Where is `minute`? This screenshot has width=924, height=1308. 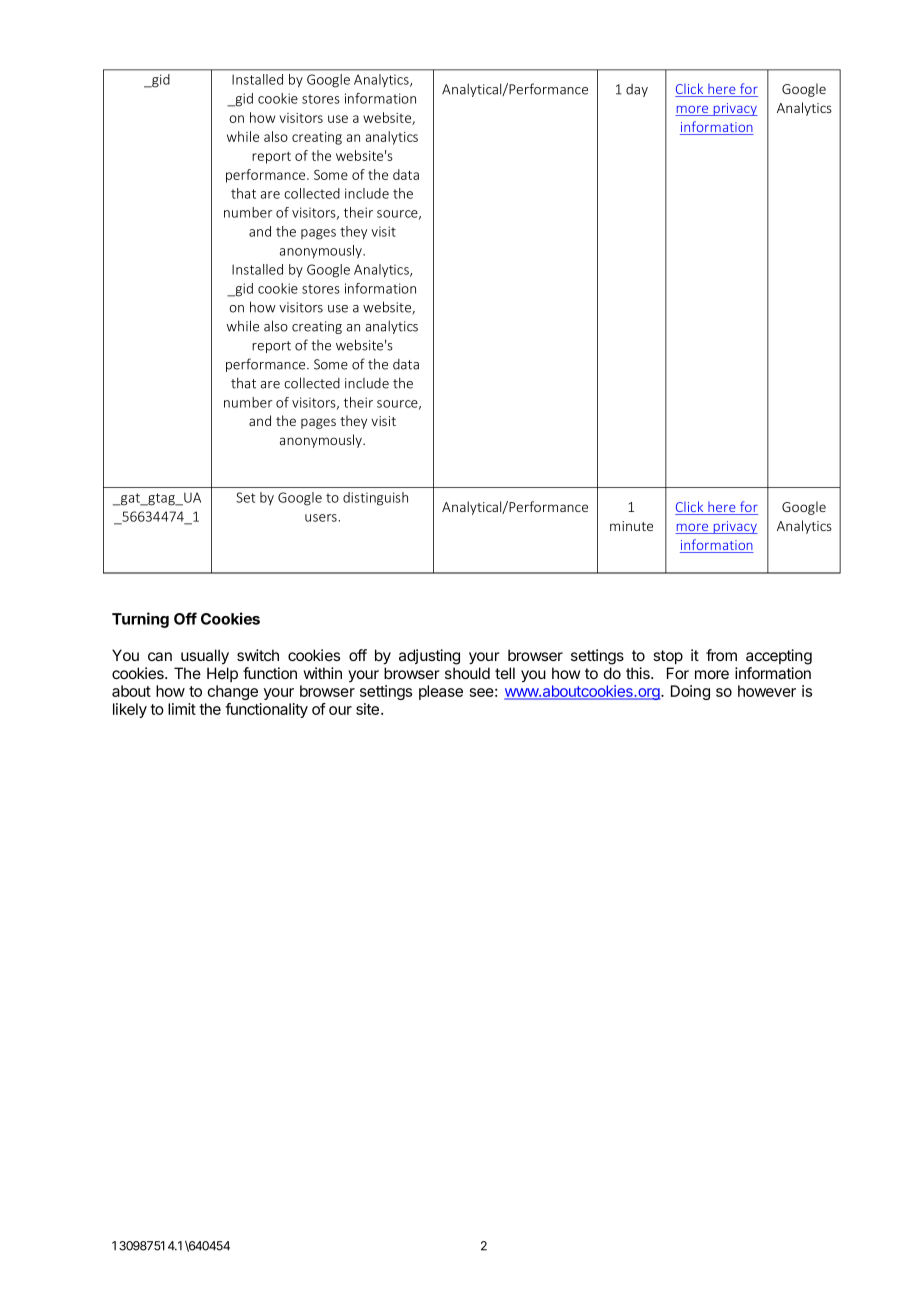
minute is located at coordinates (631, 526).
